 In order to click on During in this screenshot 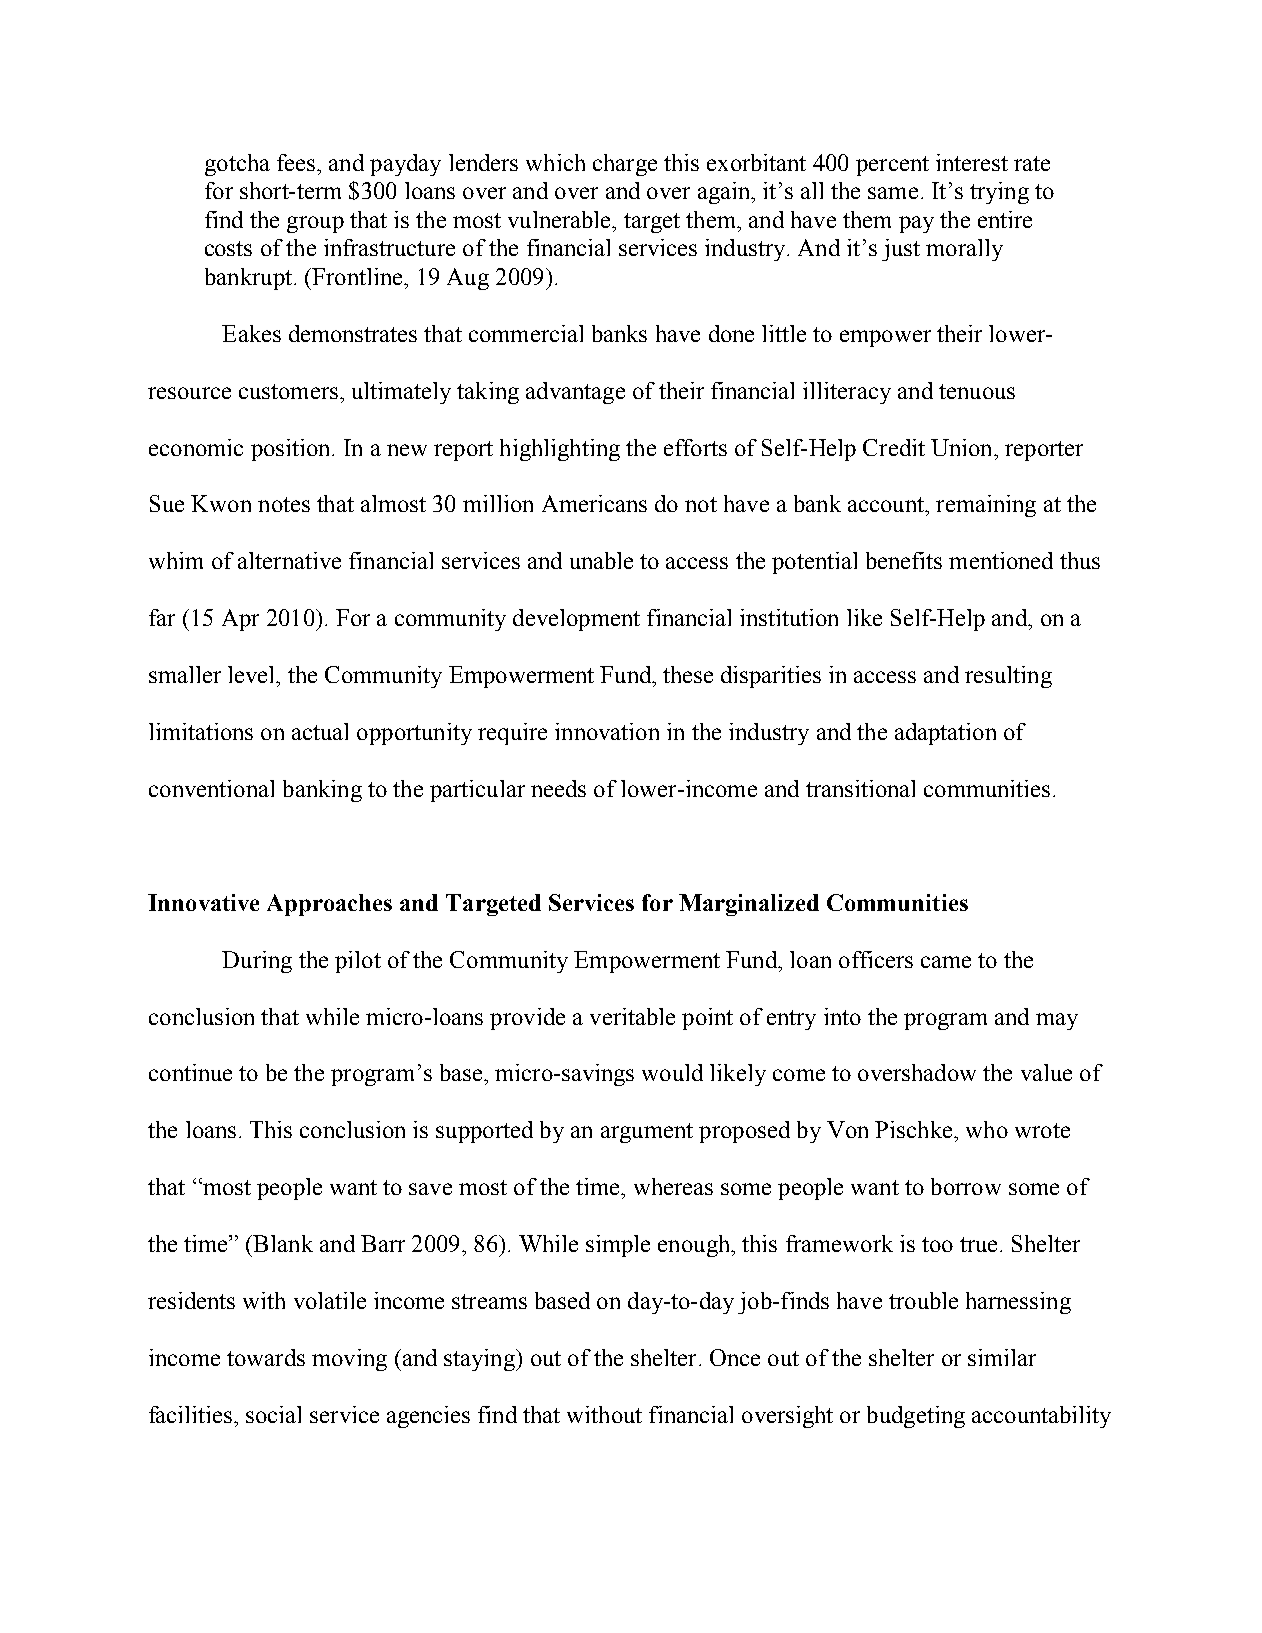, I will do `click(257, 962)`.
